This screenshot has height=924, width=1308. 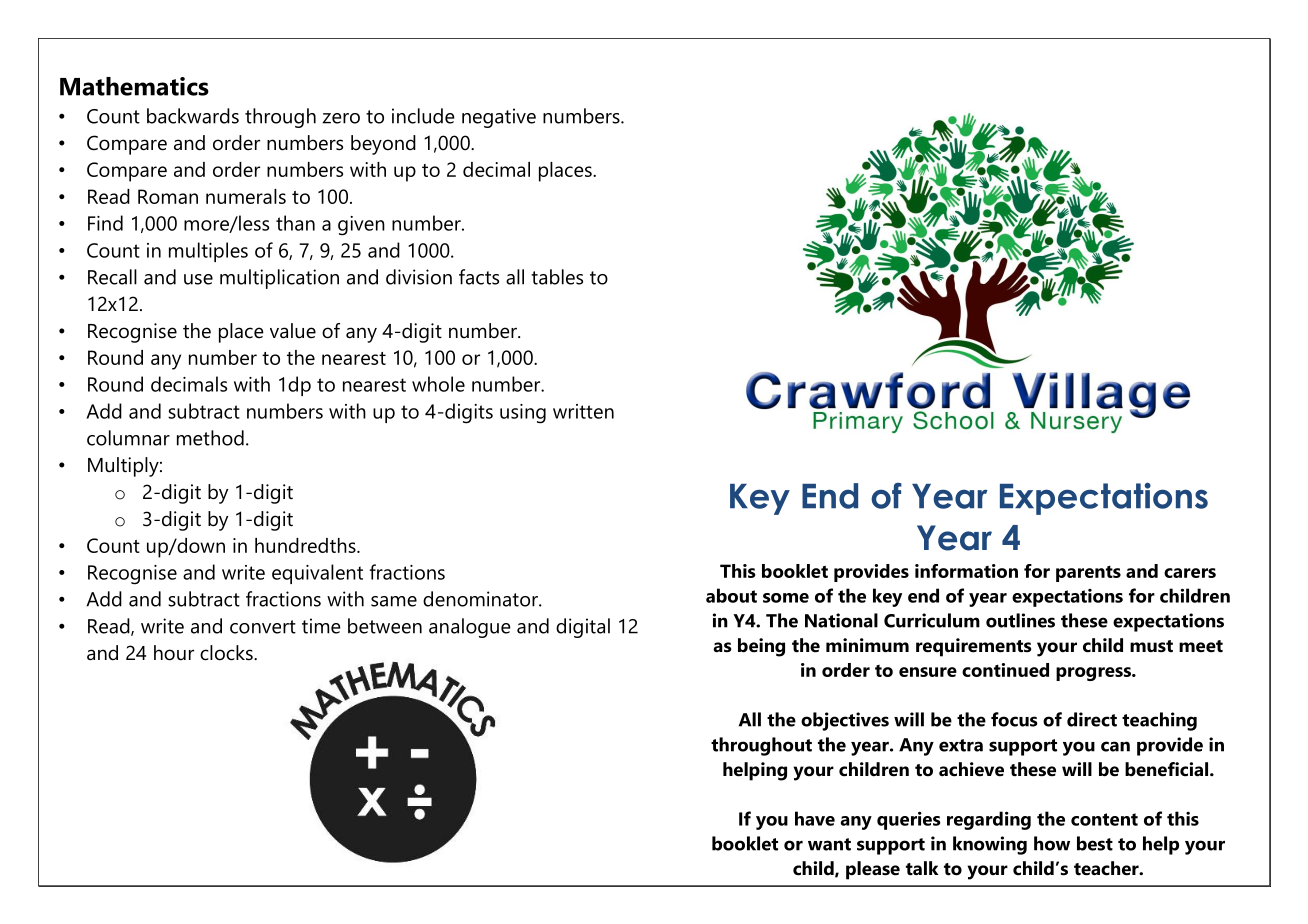 I want to click on being, so click(x=761, y=647).
